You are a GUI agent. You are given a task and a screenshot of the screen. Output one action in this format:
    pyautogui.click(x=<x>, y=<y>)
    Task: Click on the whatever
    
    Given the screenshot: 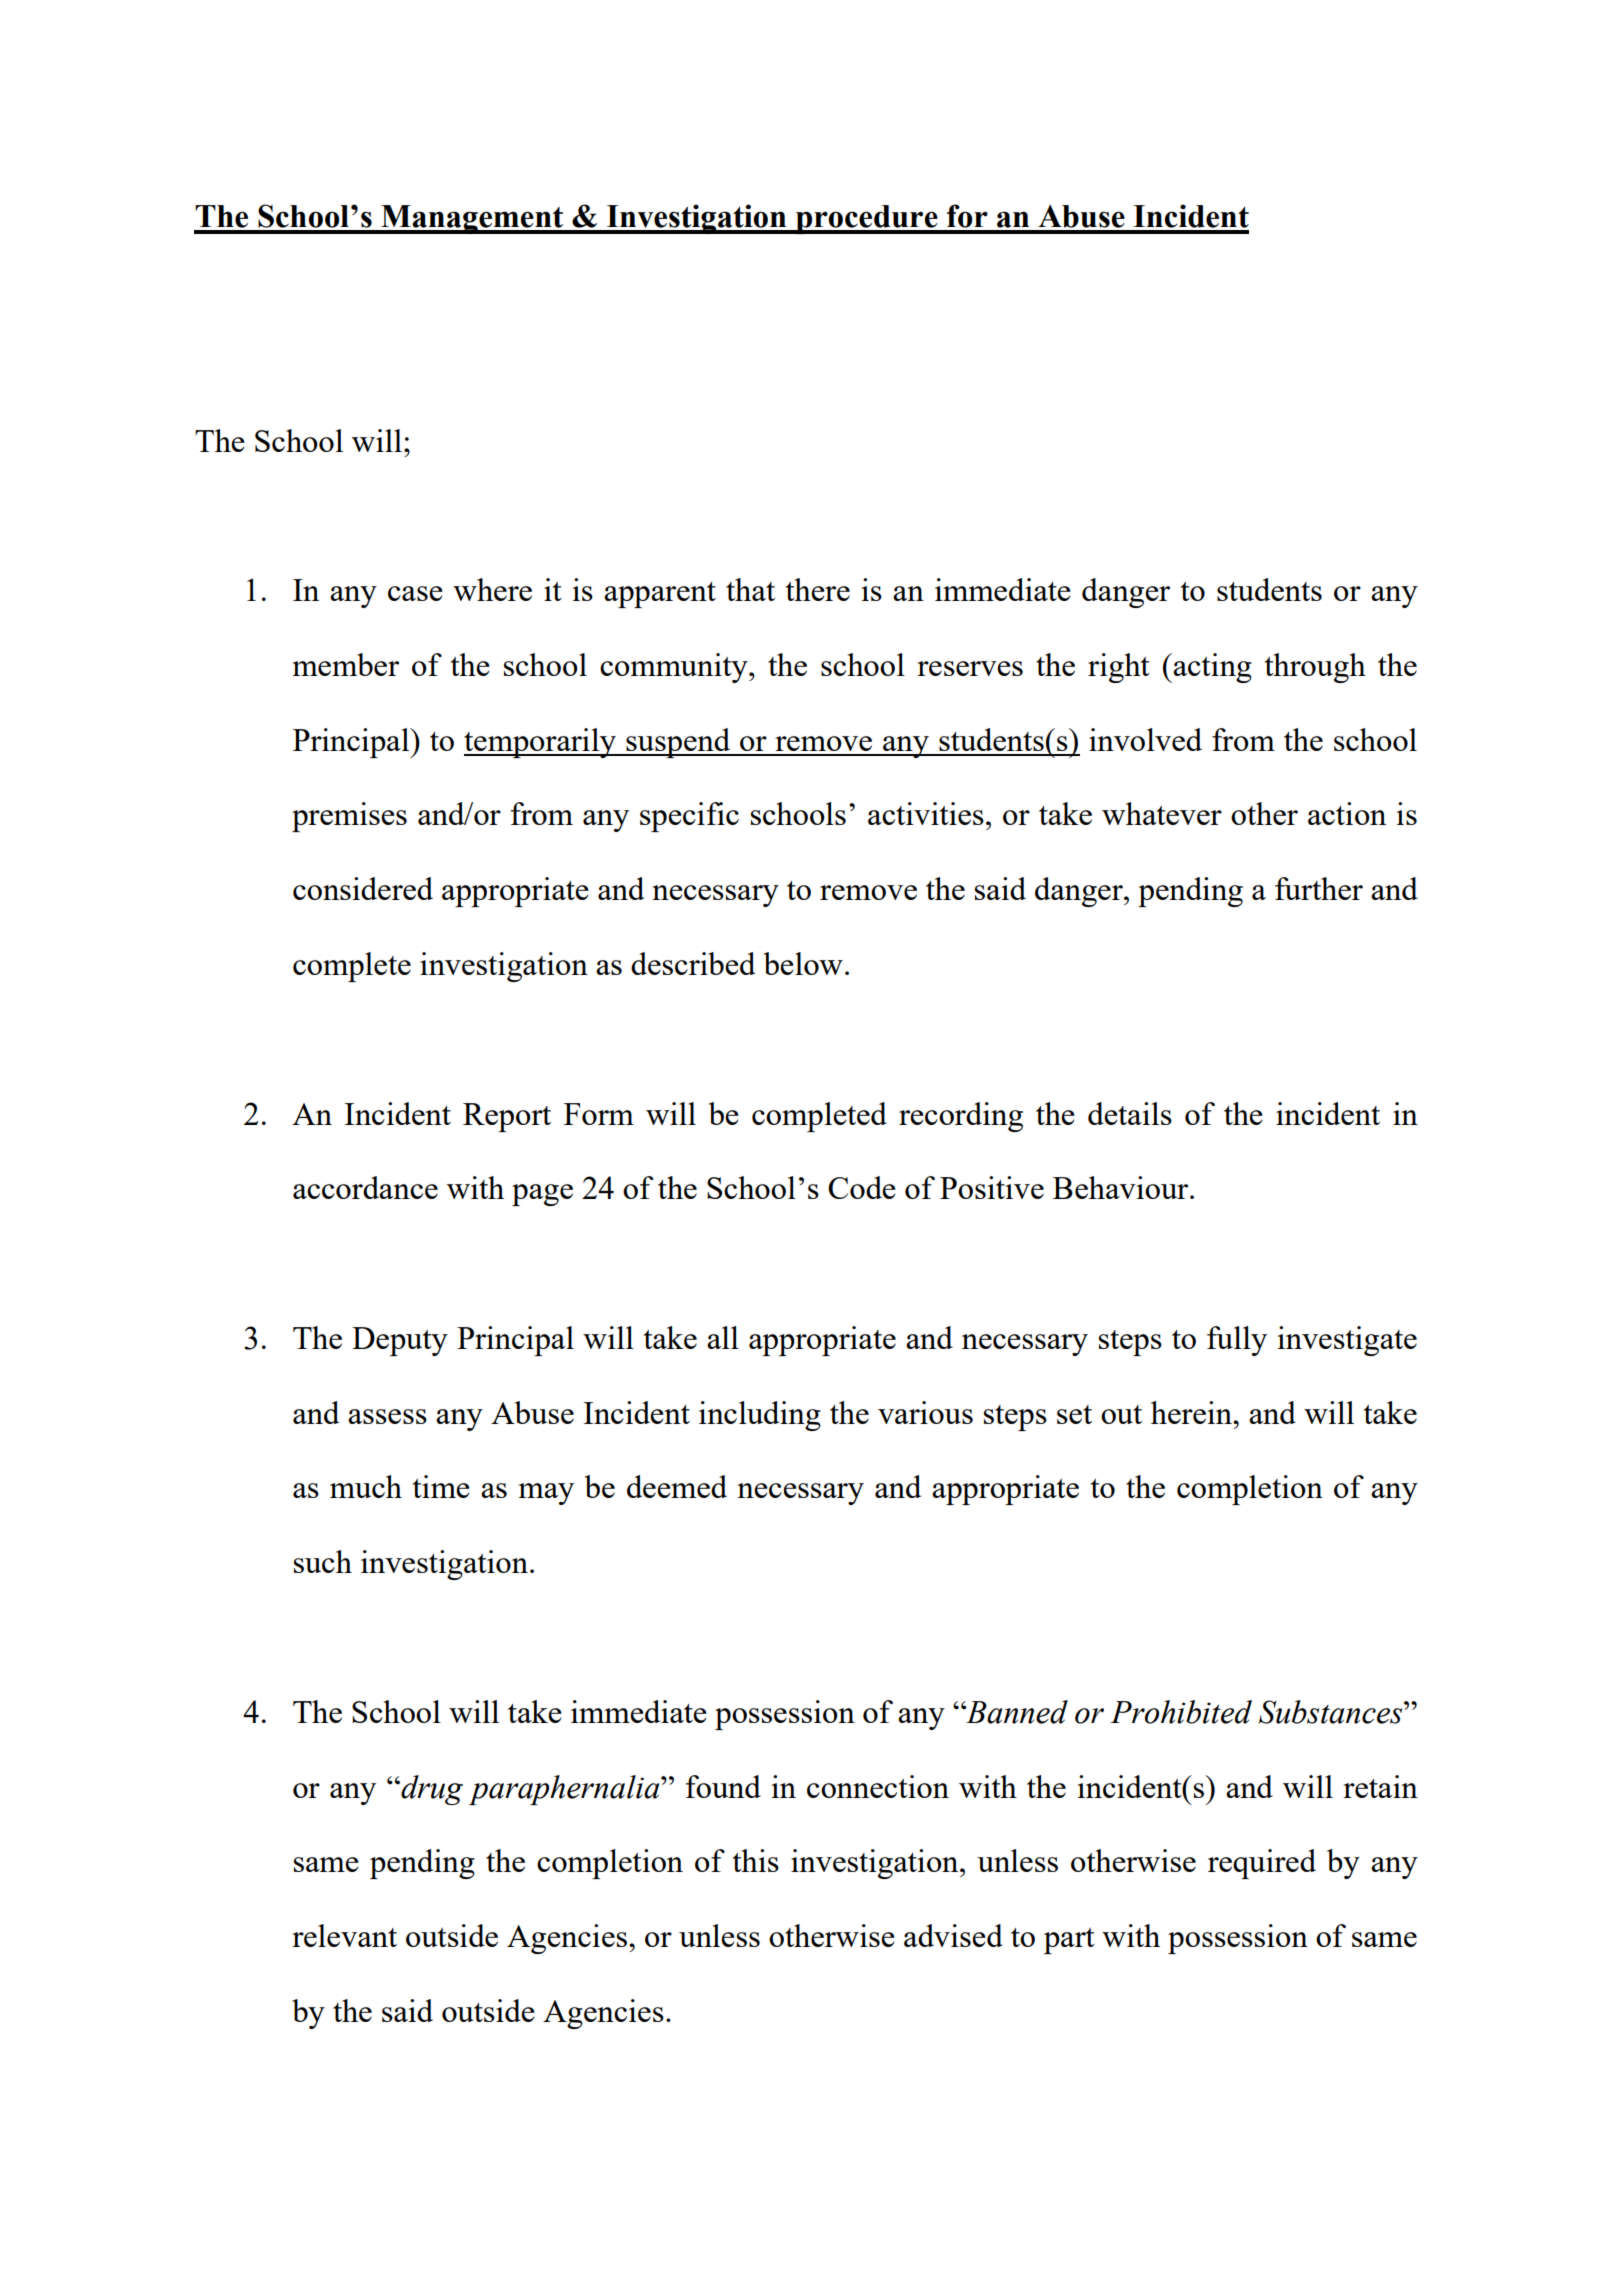 What is the action you would take?
    pyautogui.click(x=1162, y=813)
